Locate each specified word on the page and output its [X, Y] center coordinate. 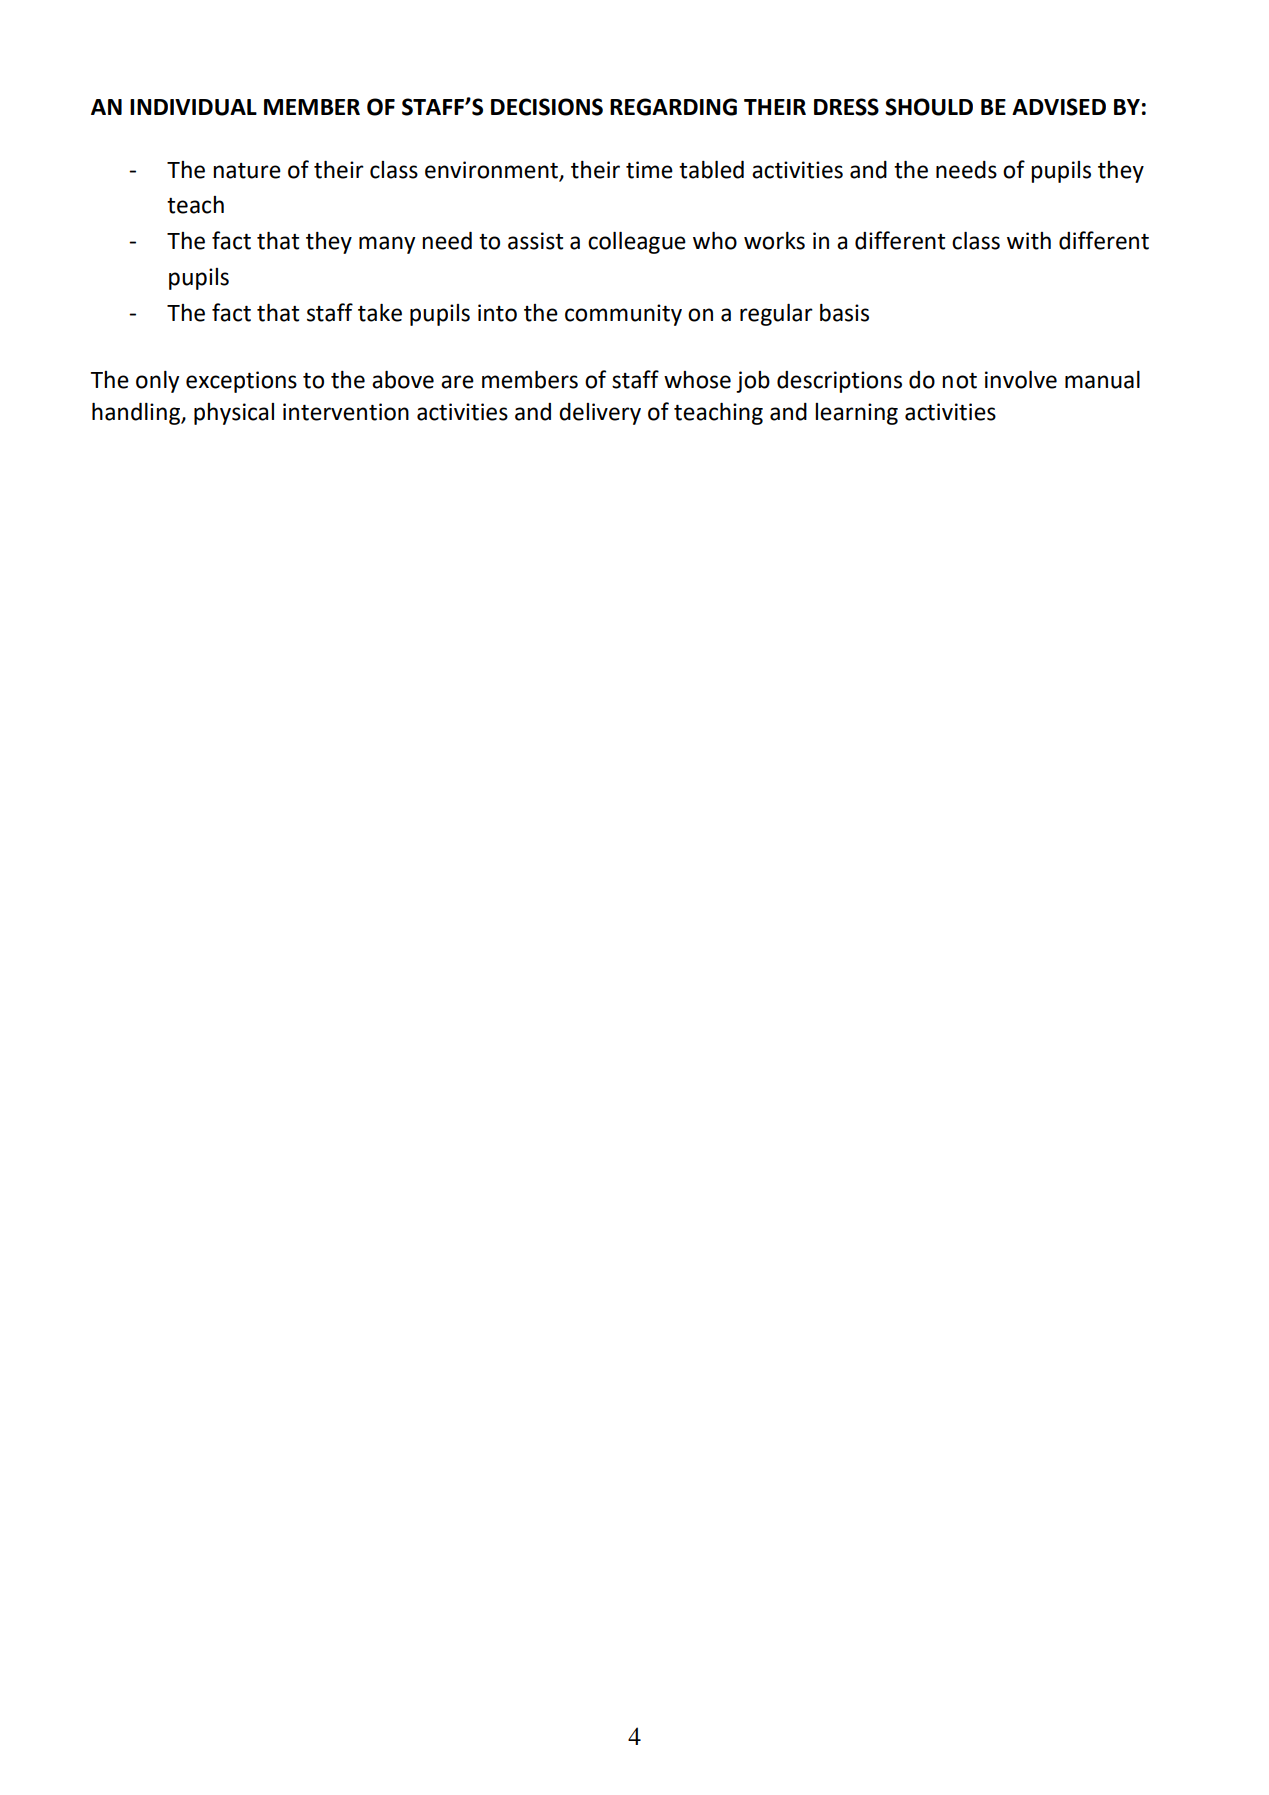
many [387, 245]
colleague [637, 243]
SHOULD [929, 107]
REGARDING [673, 107]
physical [234, 414]
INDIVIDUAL [193, 107]
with [1029, 241]
